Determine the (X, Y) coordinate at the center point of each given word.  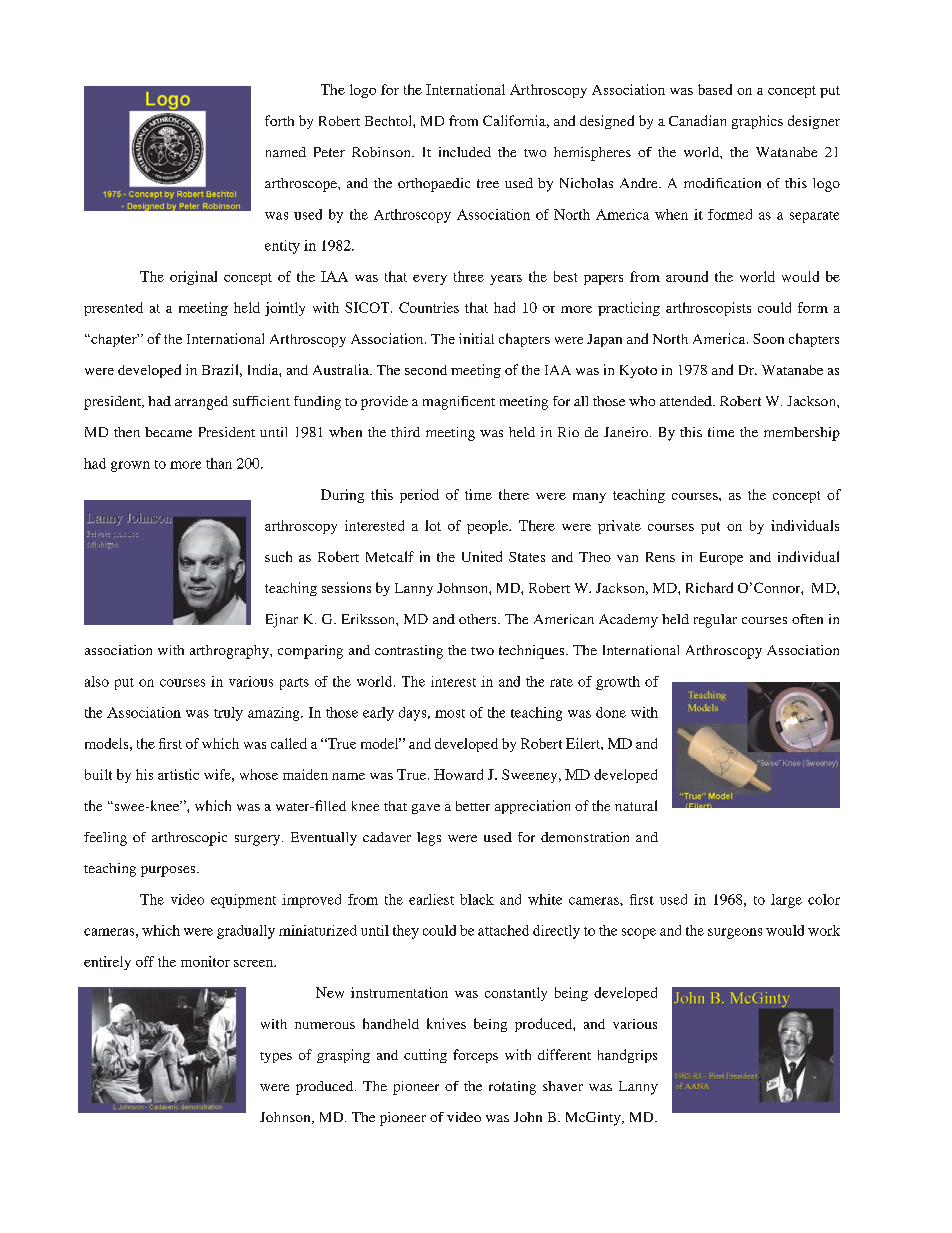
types (276, 1057)
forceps (475, 1056)
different (564, 1054)
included (465, 152)
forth (279, 120)
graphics (757, 122)
